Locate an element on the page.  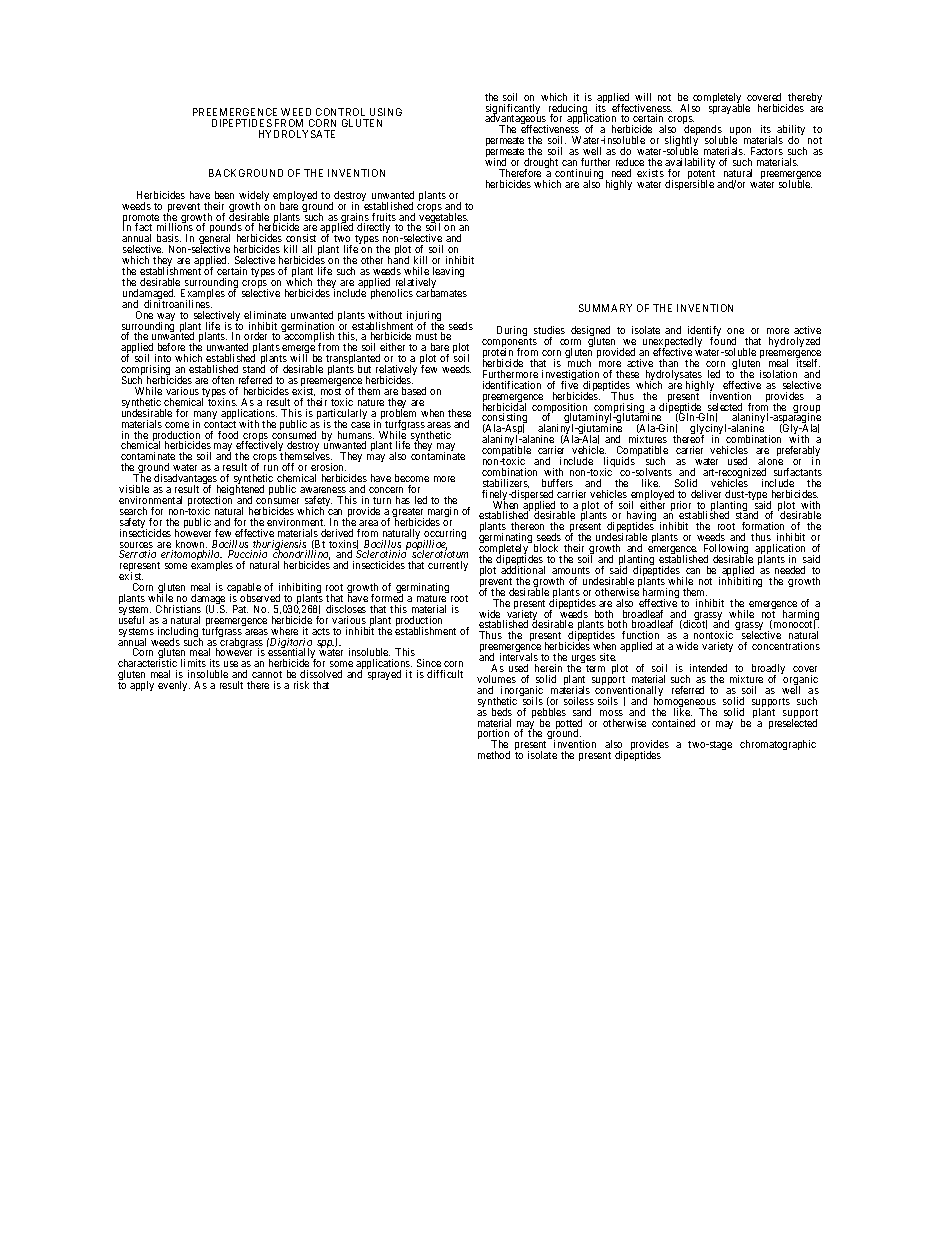
evenly is located at coordinates (174, 686).
